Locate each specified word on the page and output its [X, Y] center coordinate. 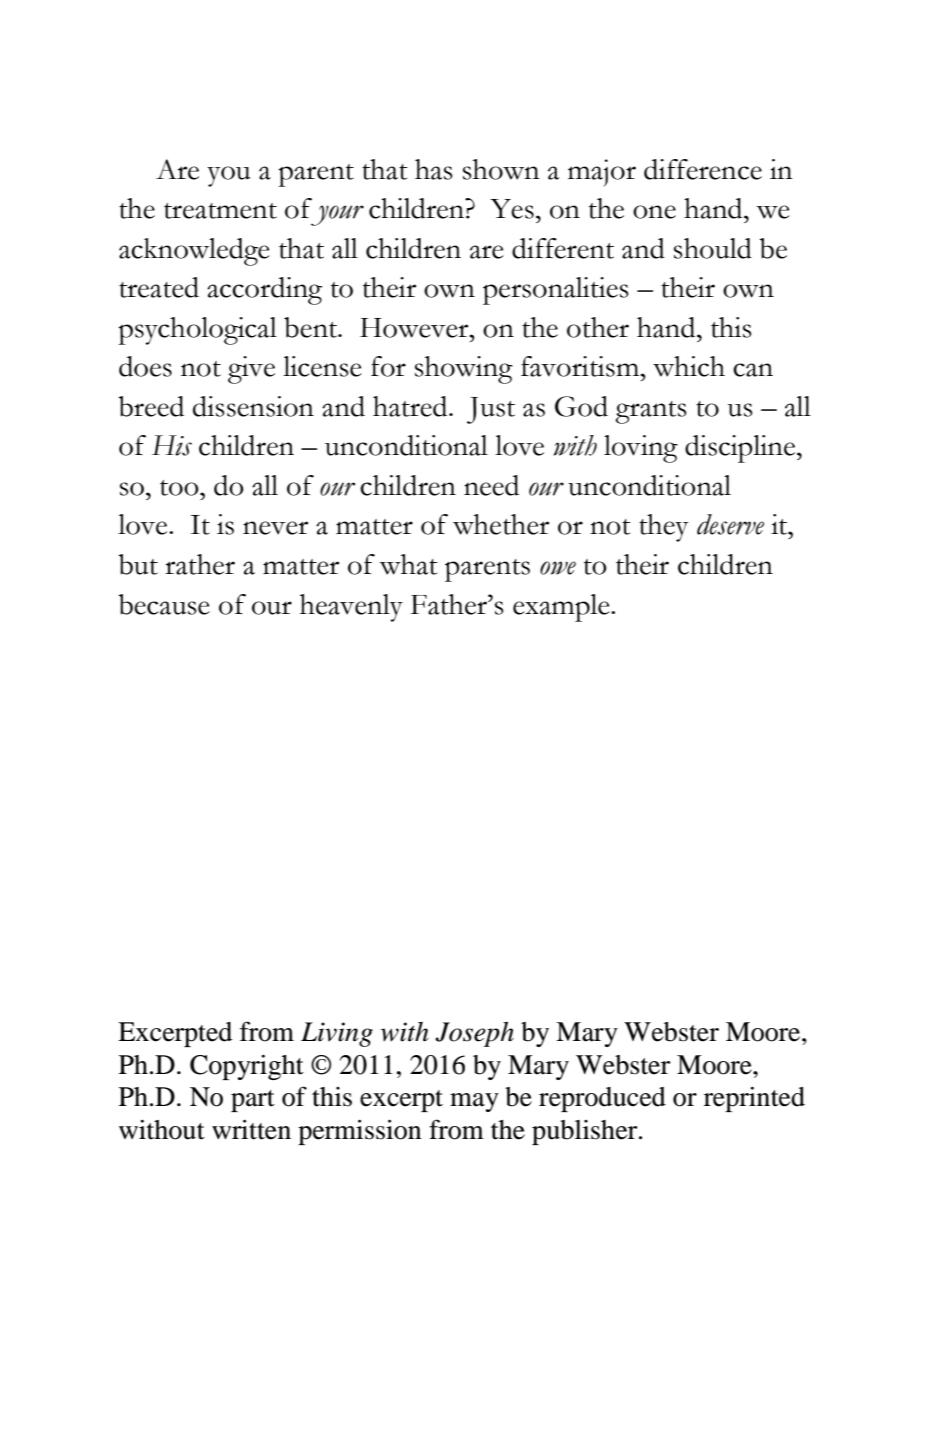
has [434, 169]
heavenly [351, 608]
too [180, 488]
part [253, 1101]
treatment [220, 211]
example [562, 608]
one [654, 212]
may [474, 1102]
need [491, 485]
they [664, 528]
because [164, 604]
